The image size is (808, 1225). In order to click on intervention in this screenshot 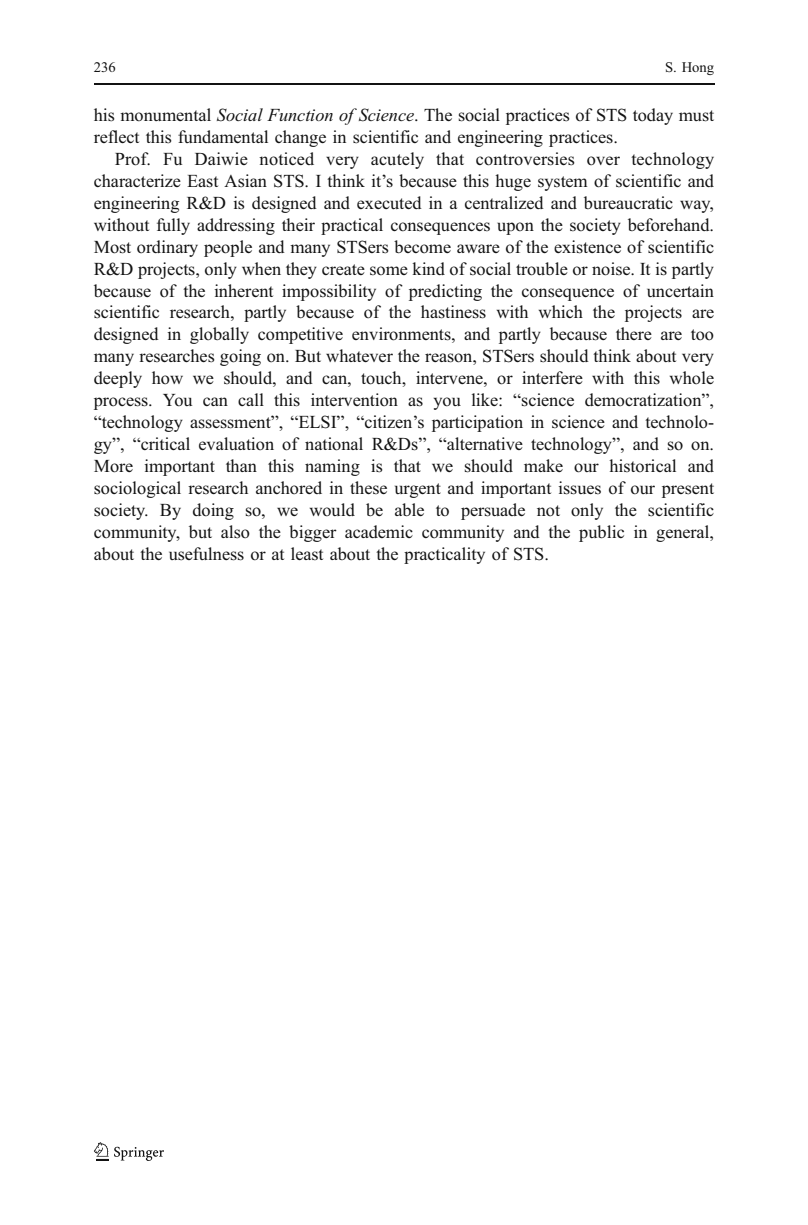, I will do `click(354, 400)`.
